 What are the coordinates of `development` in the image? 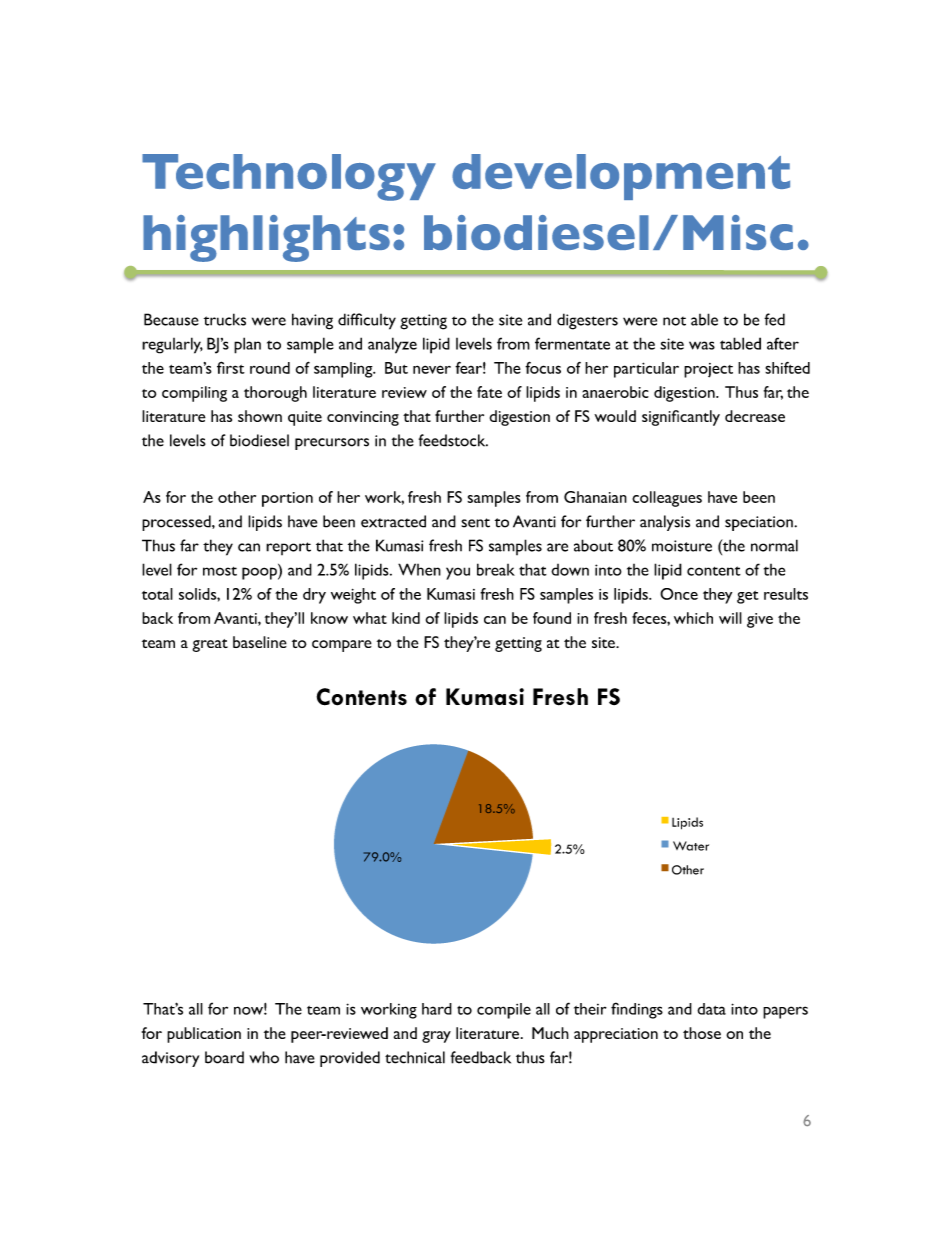 It's located at (621, 177).
